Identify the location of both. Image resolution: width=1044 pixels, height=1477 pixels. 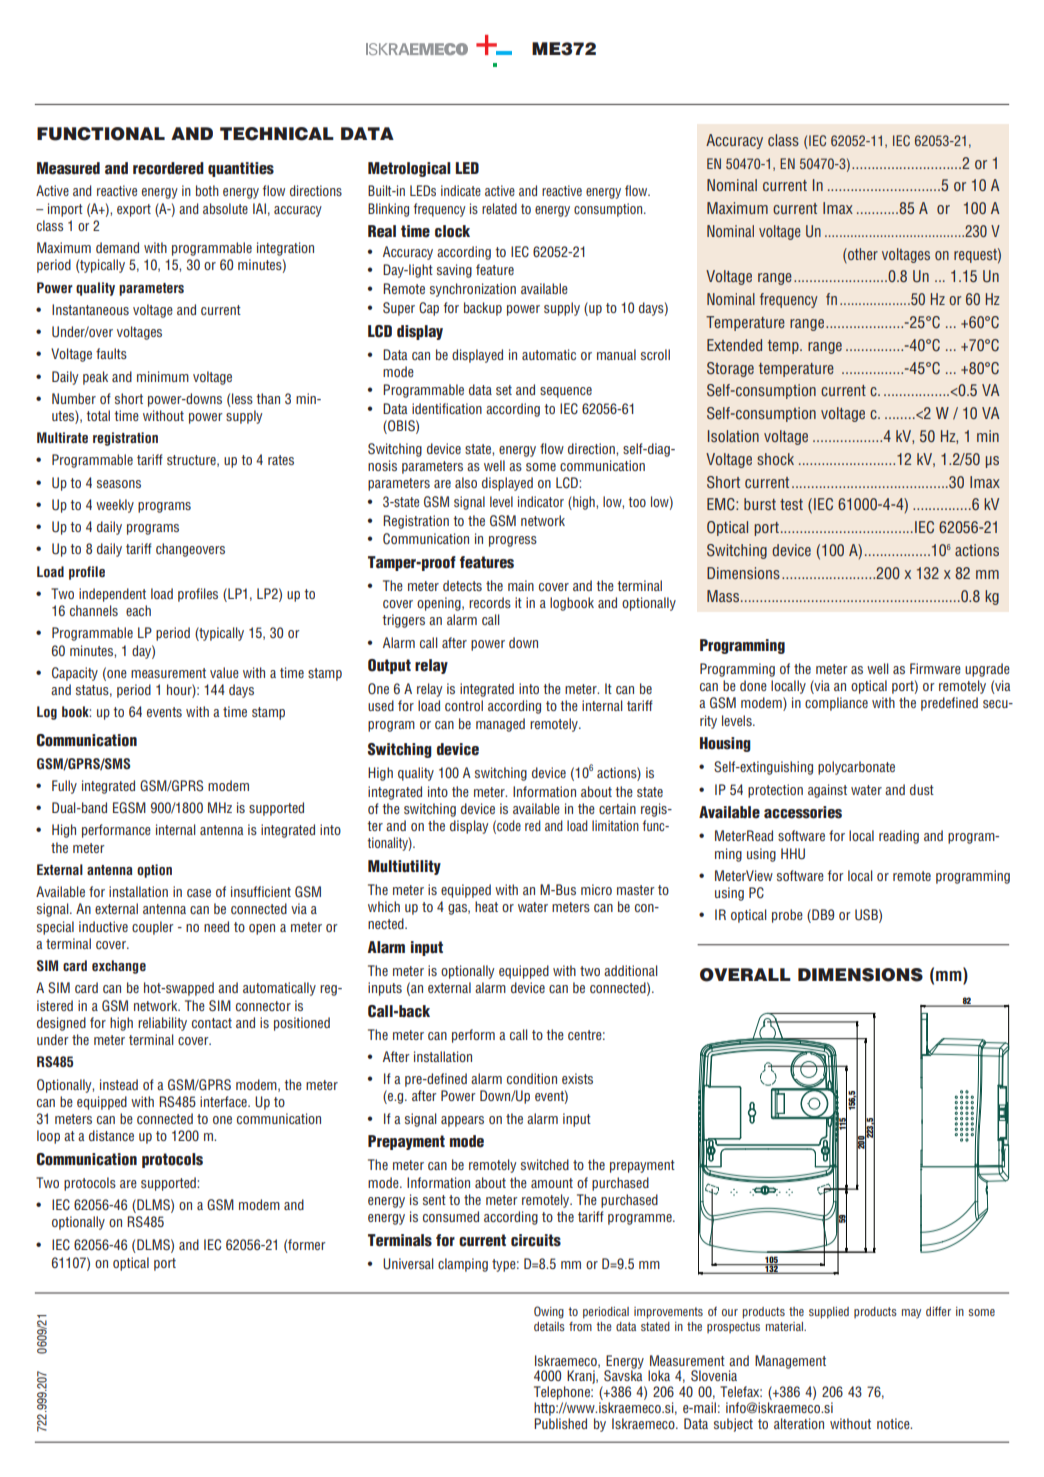
(207, 190).
